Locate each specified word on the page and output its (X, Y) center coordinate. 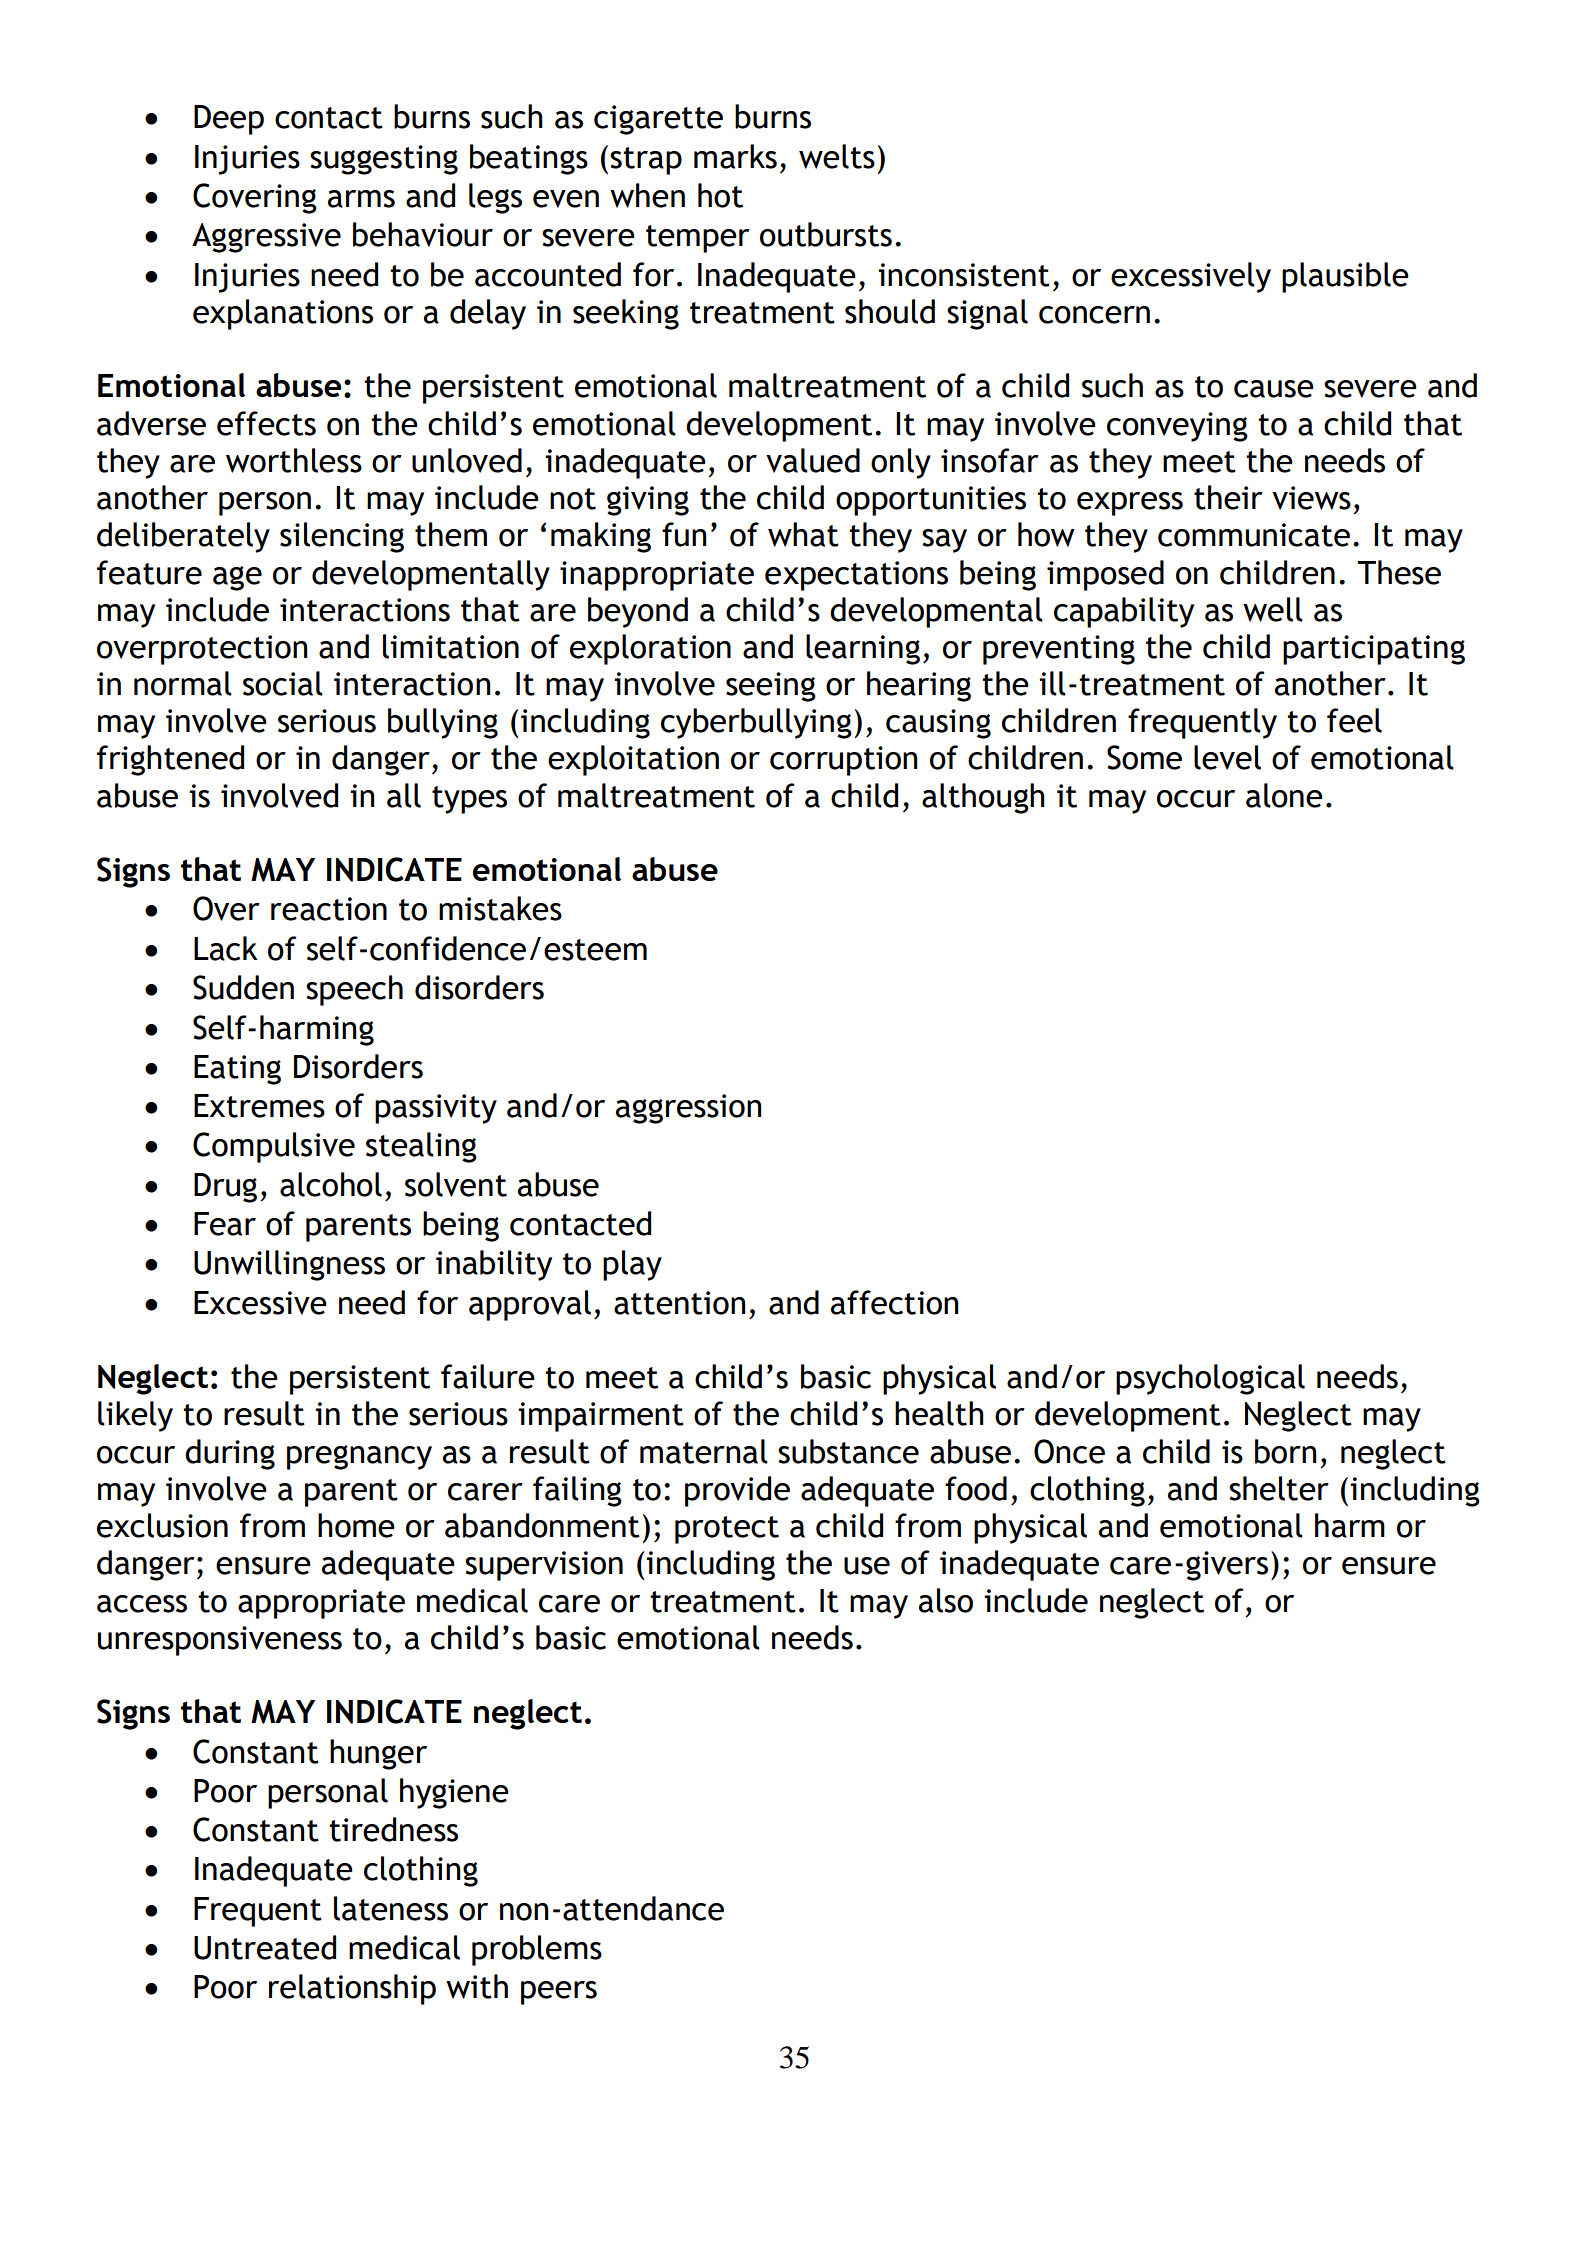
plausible (1345, 277)
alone (1284, 795)
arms (361, 199)
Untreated (265, 1947)
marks (735, 156)
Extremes (259, 1106)
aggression (688, 1109)
